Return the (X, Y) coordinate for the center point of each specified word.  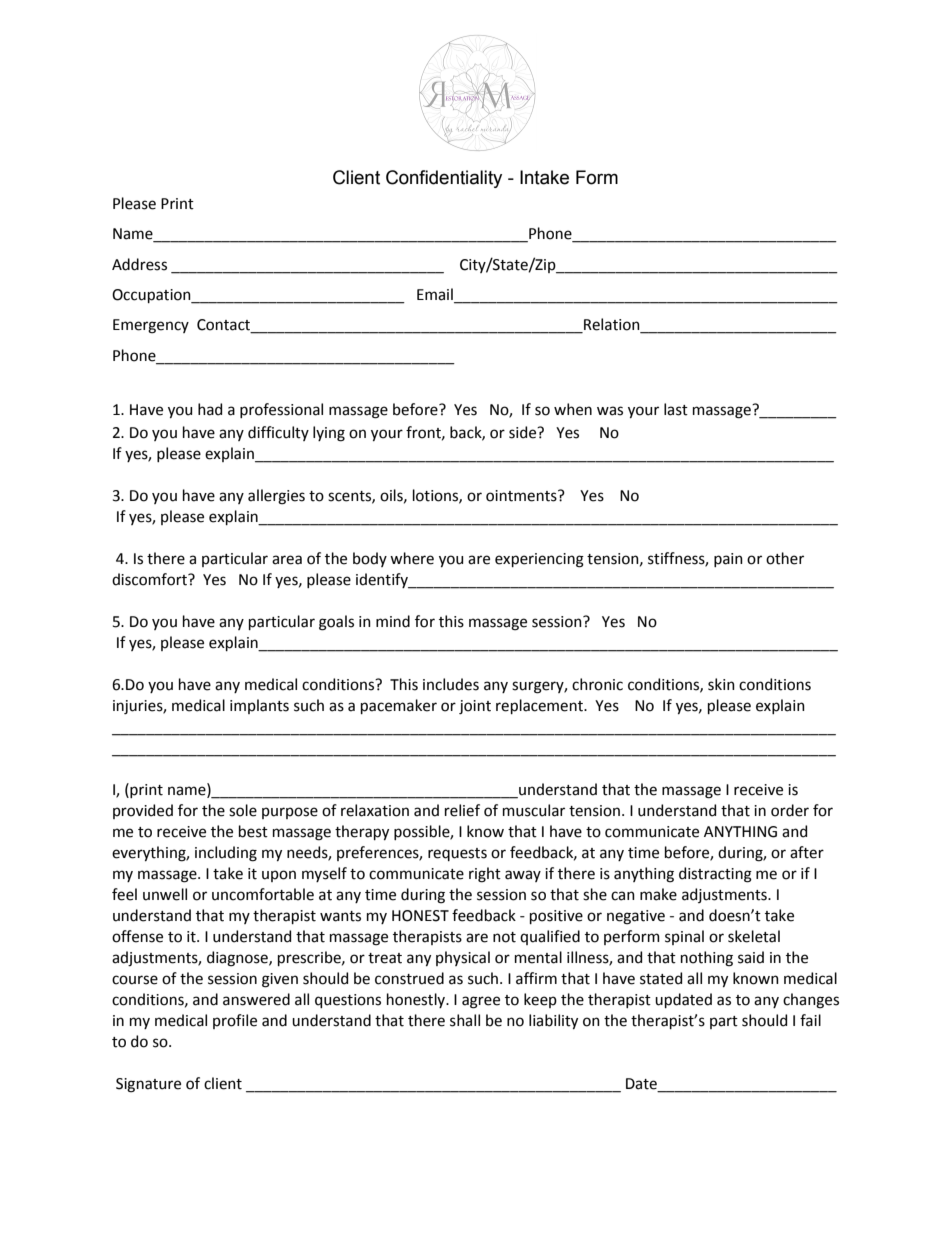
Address (139, 264)
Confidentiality (444, 179)
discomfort (150, 579)
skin (721, 684)
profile (235, 1021)
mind (393, 621)
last (676, 409)
